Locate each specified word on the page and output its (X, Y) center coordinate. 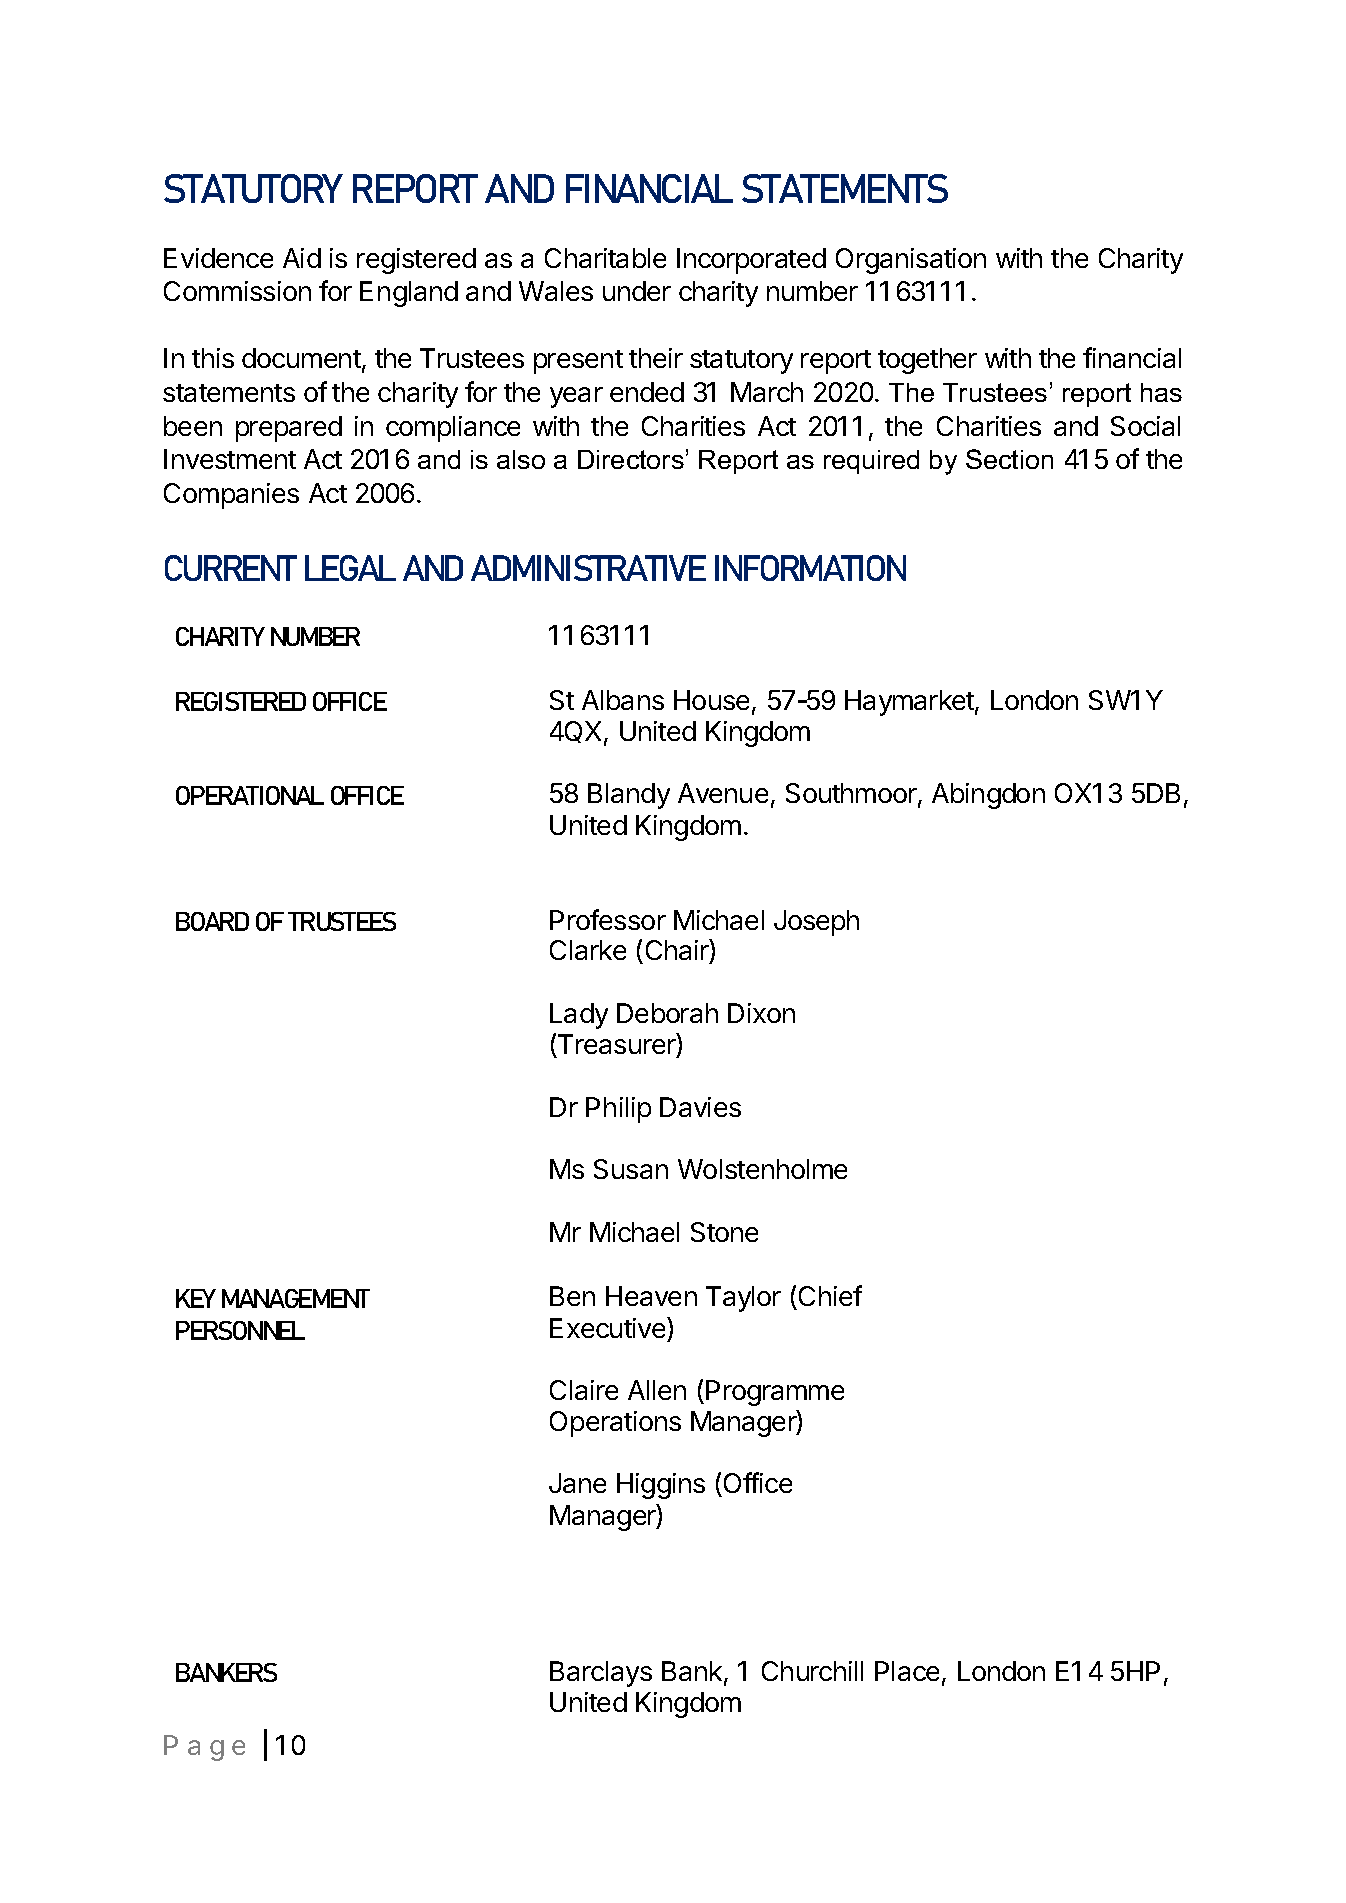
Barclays (601, 1674)
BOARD (212, 921)
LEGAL (350, 568)
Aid (302, 258)
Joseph (816, 923)
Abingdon (988, 796)
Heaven (651, 1296)
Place (907, 1671)
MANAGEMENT (296, 1298)
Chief (829, 1297)
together (927, 361)
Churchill (812, 1671)
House (711, 700)
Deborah (667, 1013)
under (637, 291)
